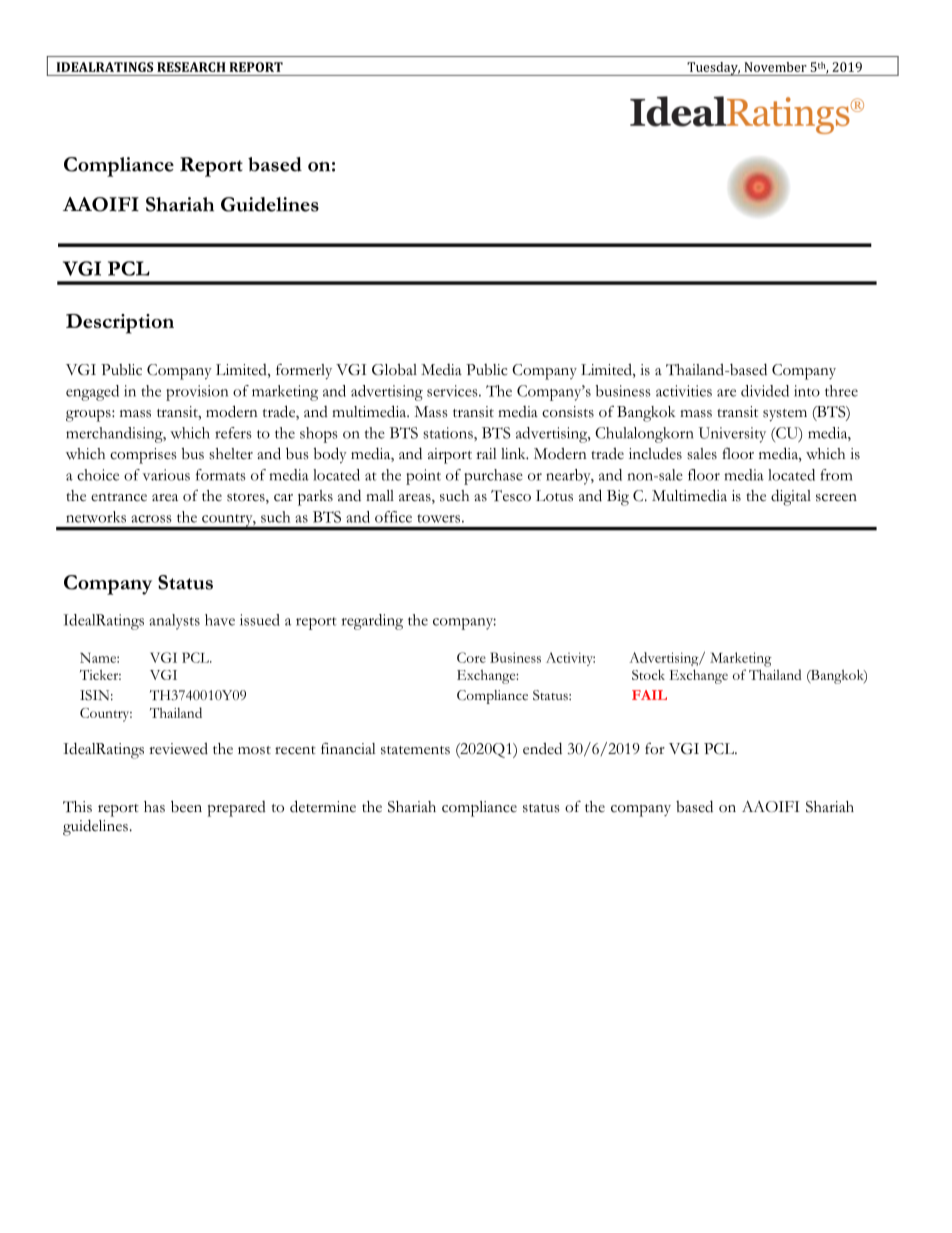 Image resolution: width=952 pixels, height=1233 pixels. Describe the element at coordinates (151, 519) in the screenshot. I see `across` at that location.
